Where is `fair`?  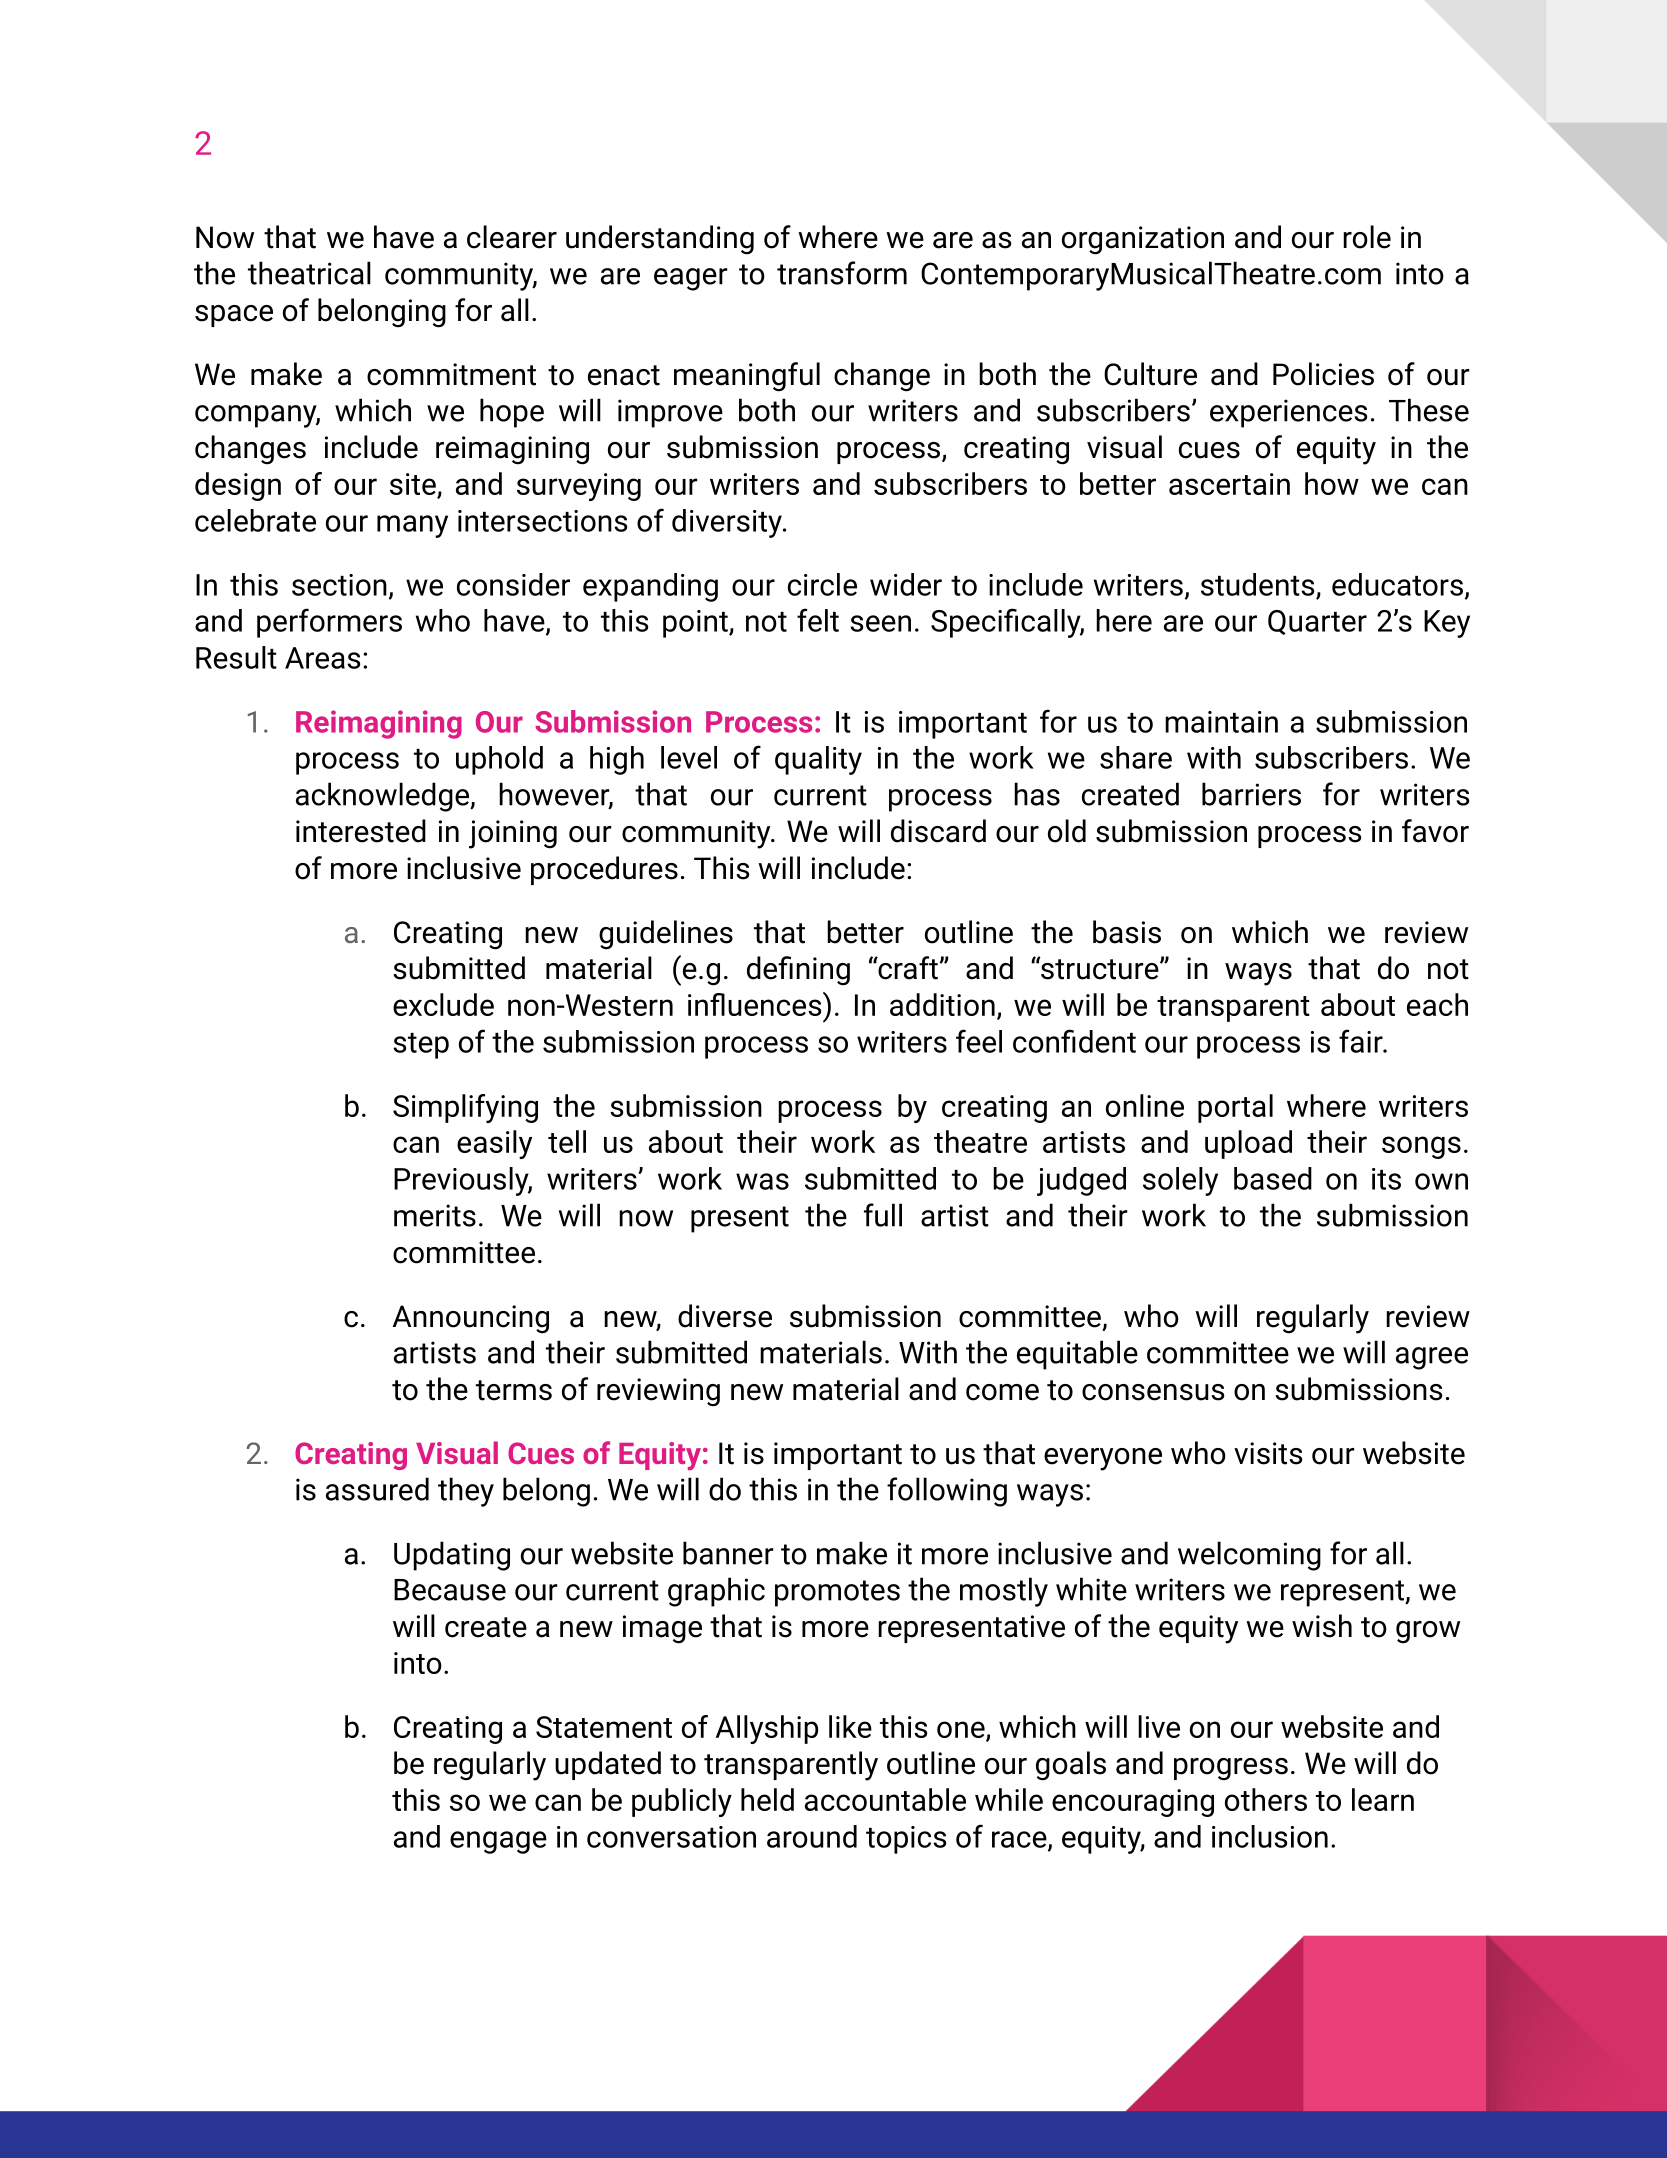 fair is located at coordinates (1362, 1041).
